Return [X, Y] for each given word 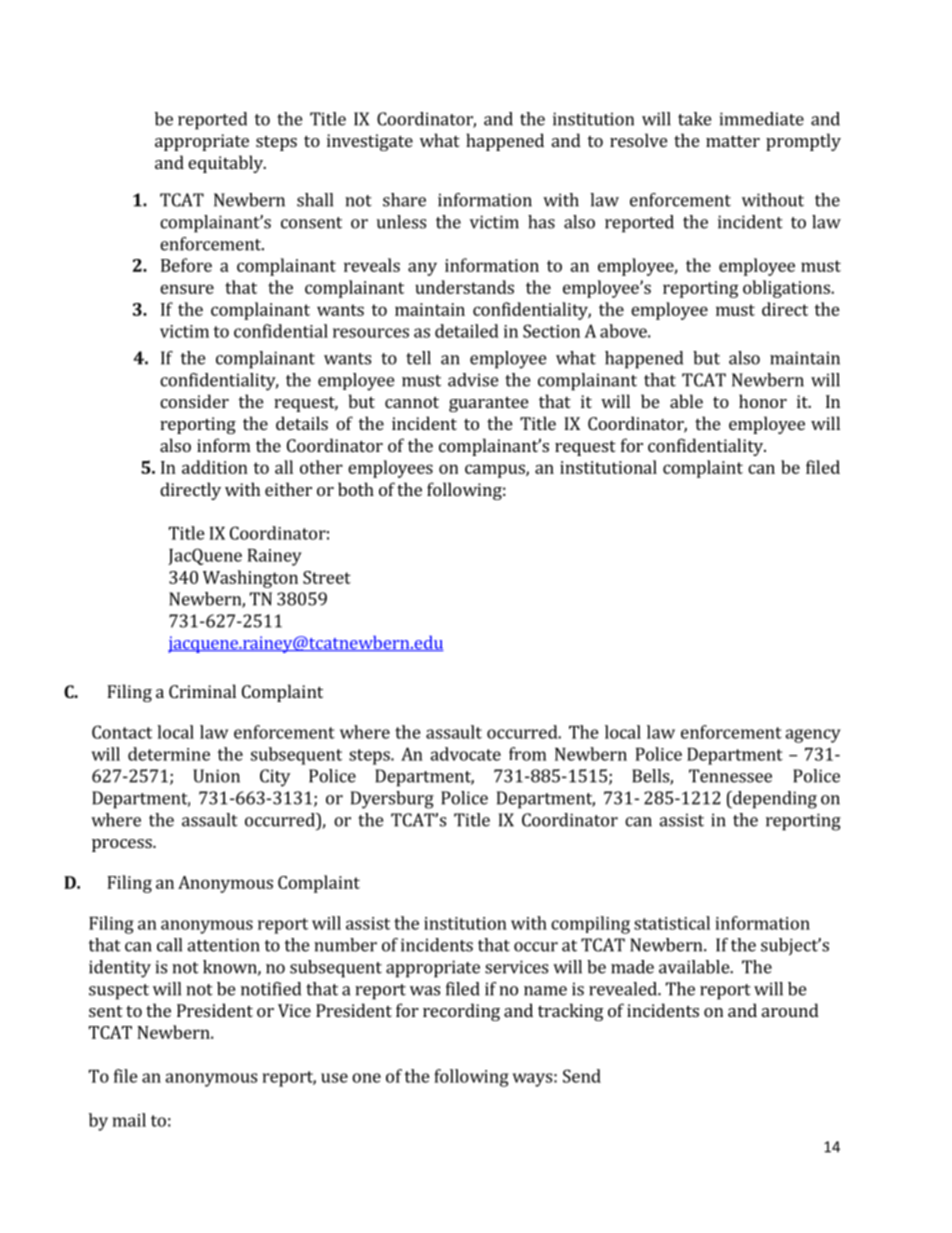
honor [763, 401]
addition [215, 467]
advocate [465, 754]
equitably [226, 164]
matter [733, 141]
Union [216, 776]
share [404, 200]
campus [496, 471]
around [790, 1010]
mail [129, 1120]
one [366, 1078]
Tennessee [730, 776]
